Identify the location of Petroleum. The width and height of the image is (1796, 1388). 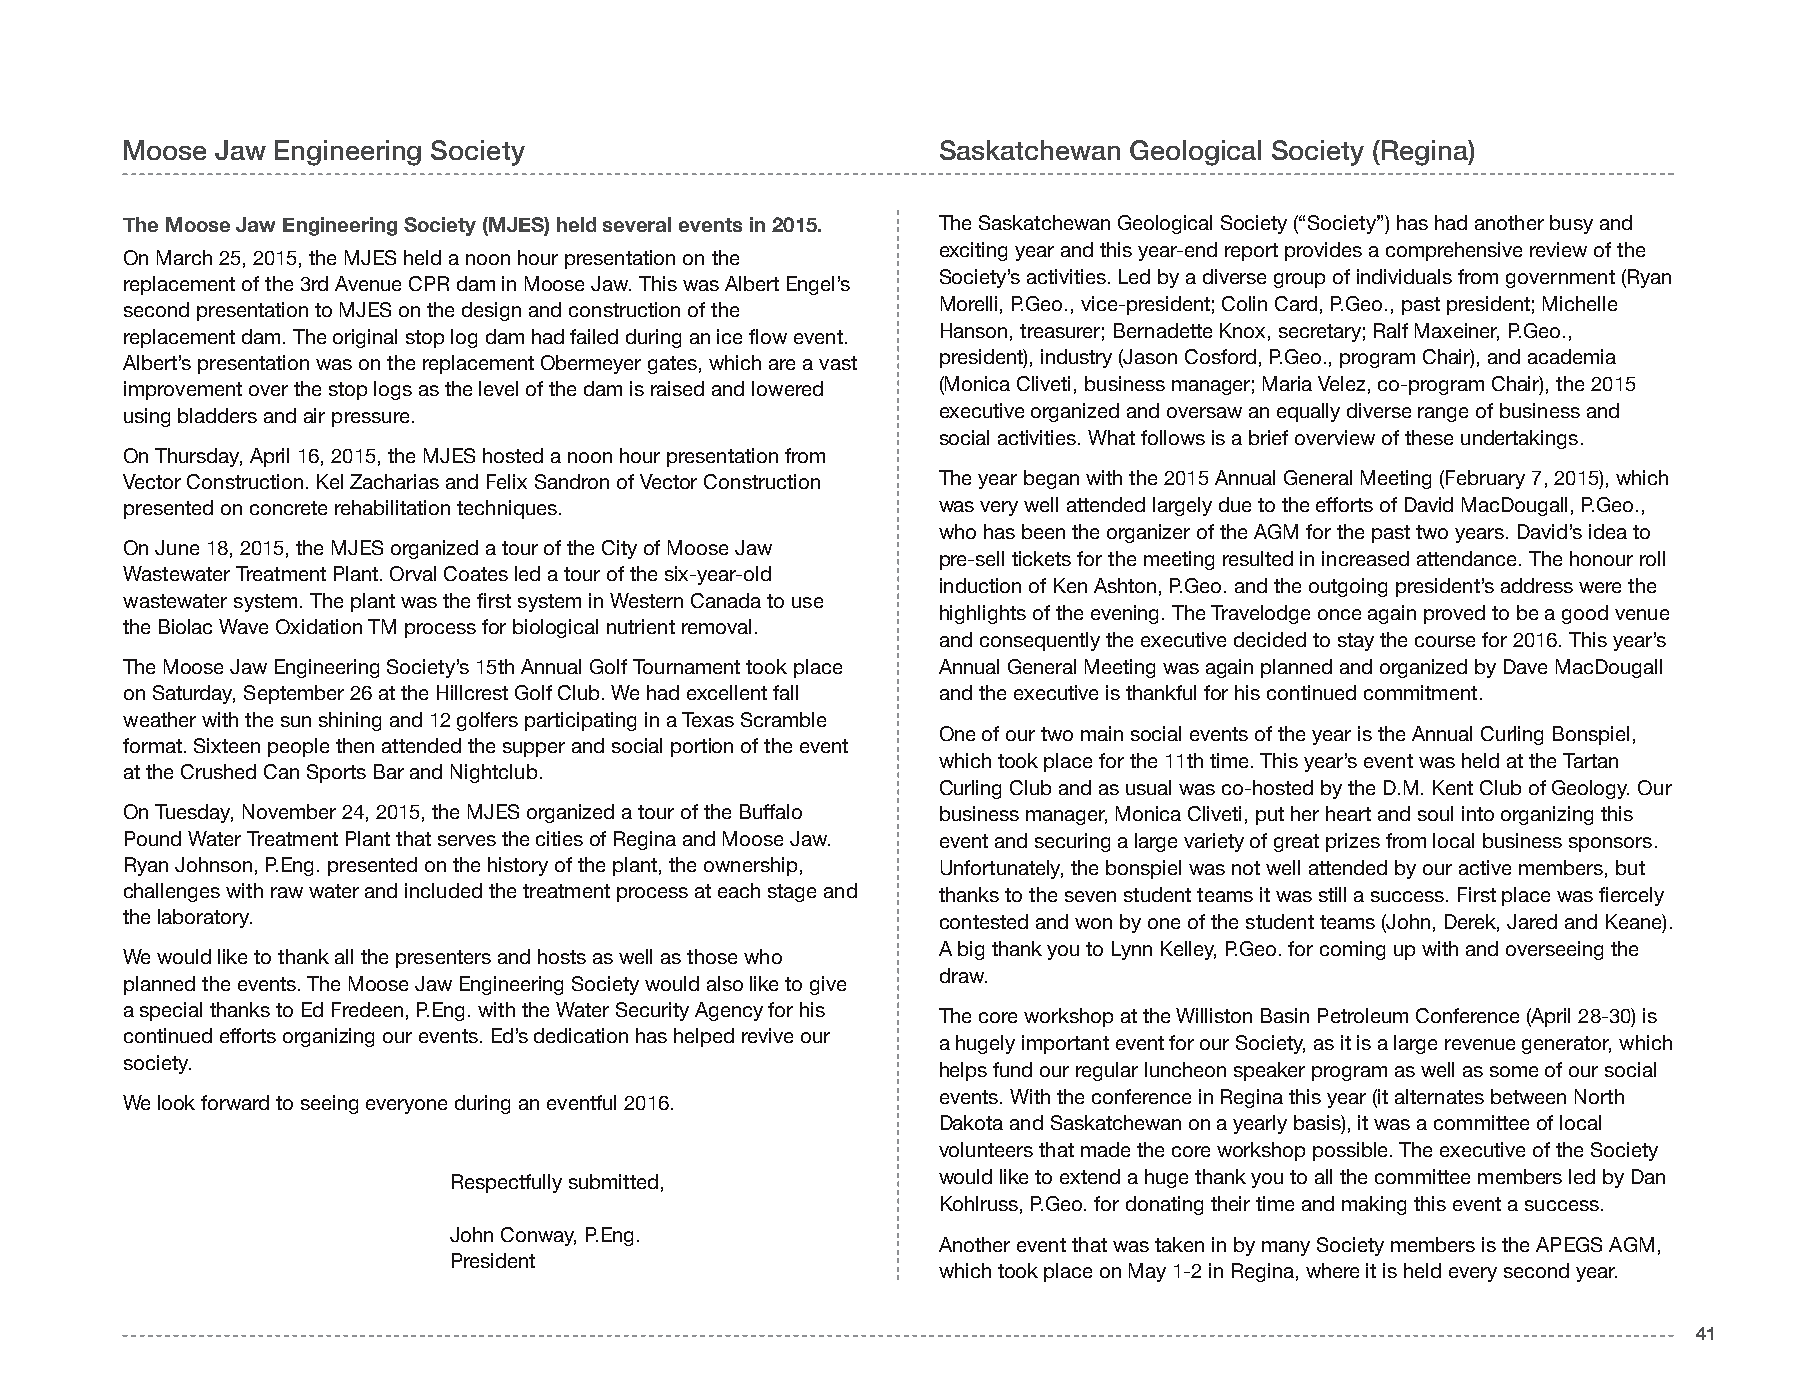
(1363, 1015).
